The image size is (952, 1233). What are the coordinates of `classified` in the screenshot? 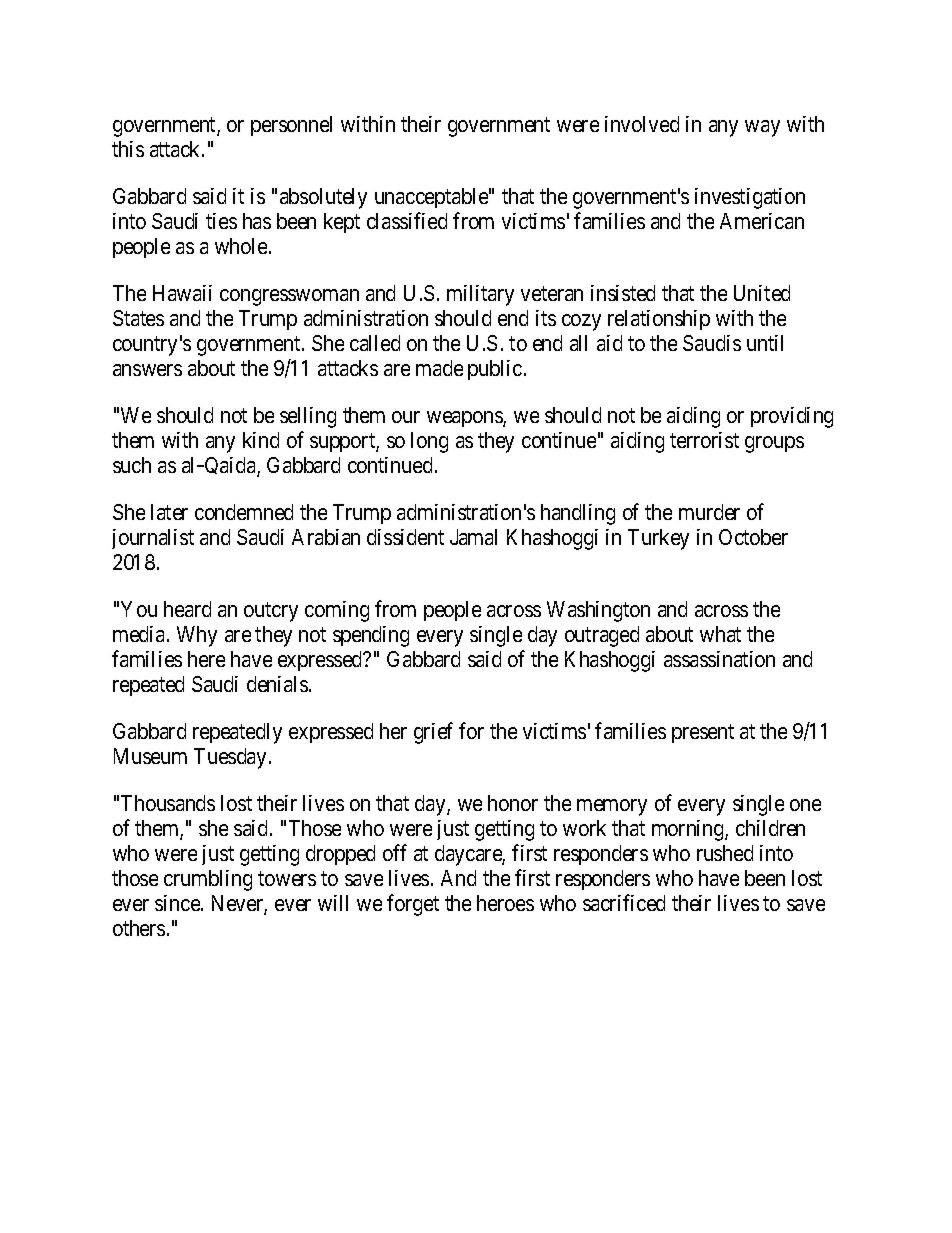 It's located at (407, 220).
